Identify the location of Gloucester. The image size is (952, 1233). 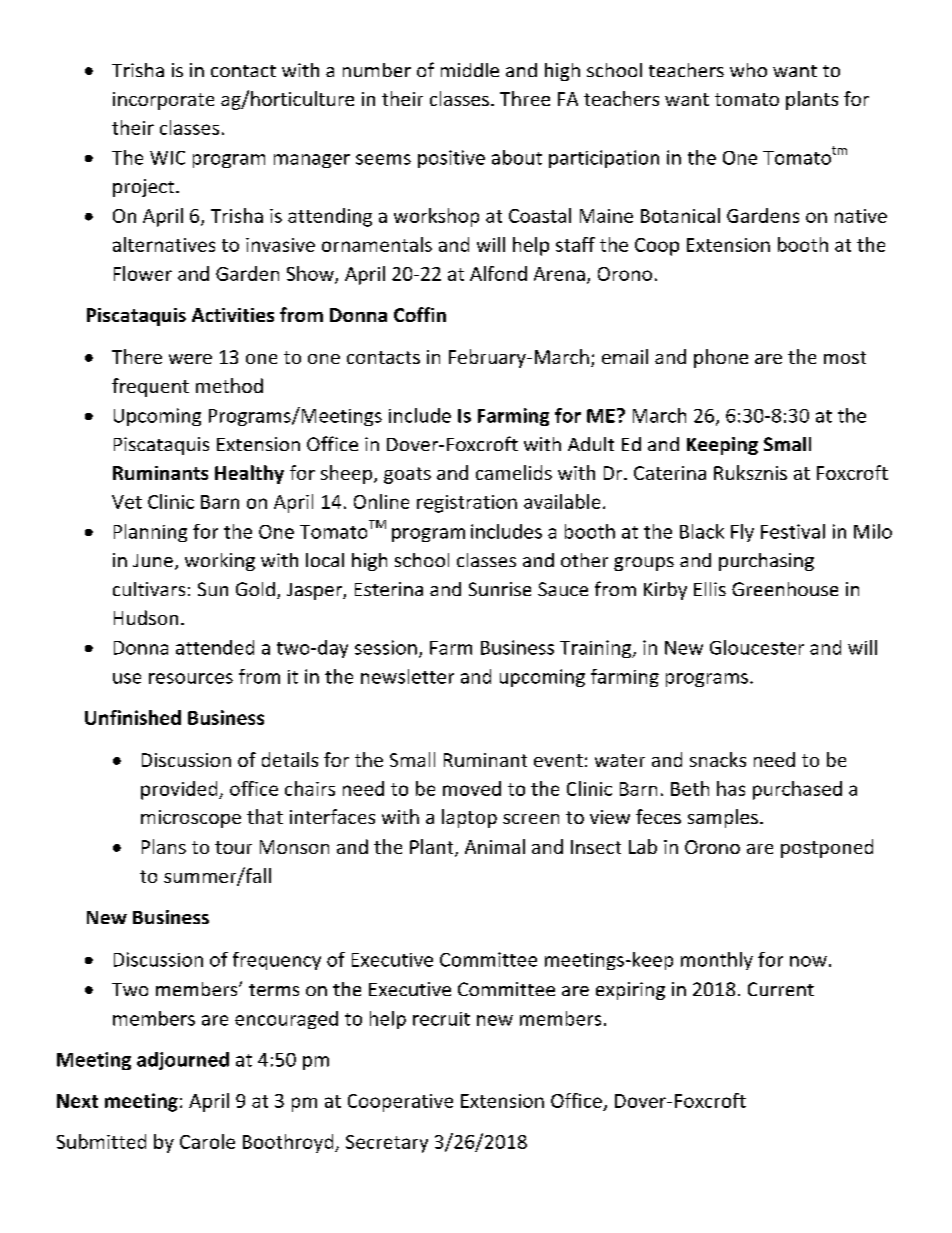
(757, 647).
